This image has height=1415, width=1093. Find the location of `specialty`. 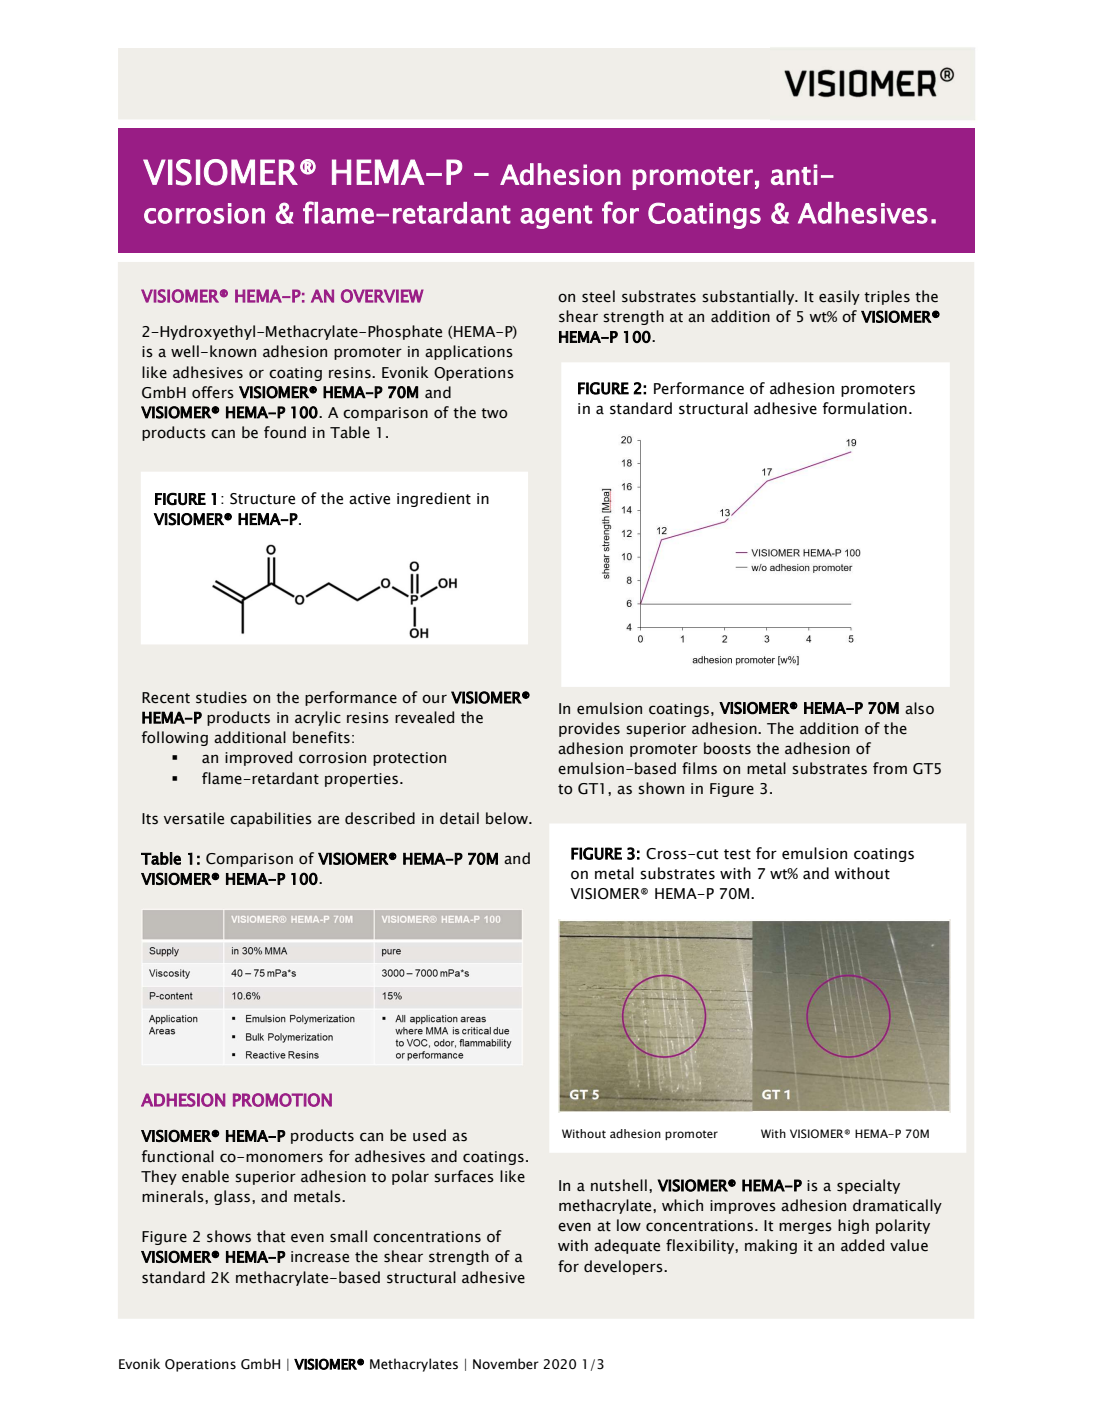

specialty is located at coordinates (868, 1186).
